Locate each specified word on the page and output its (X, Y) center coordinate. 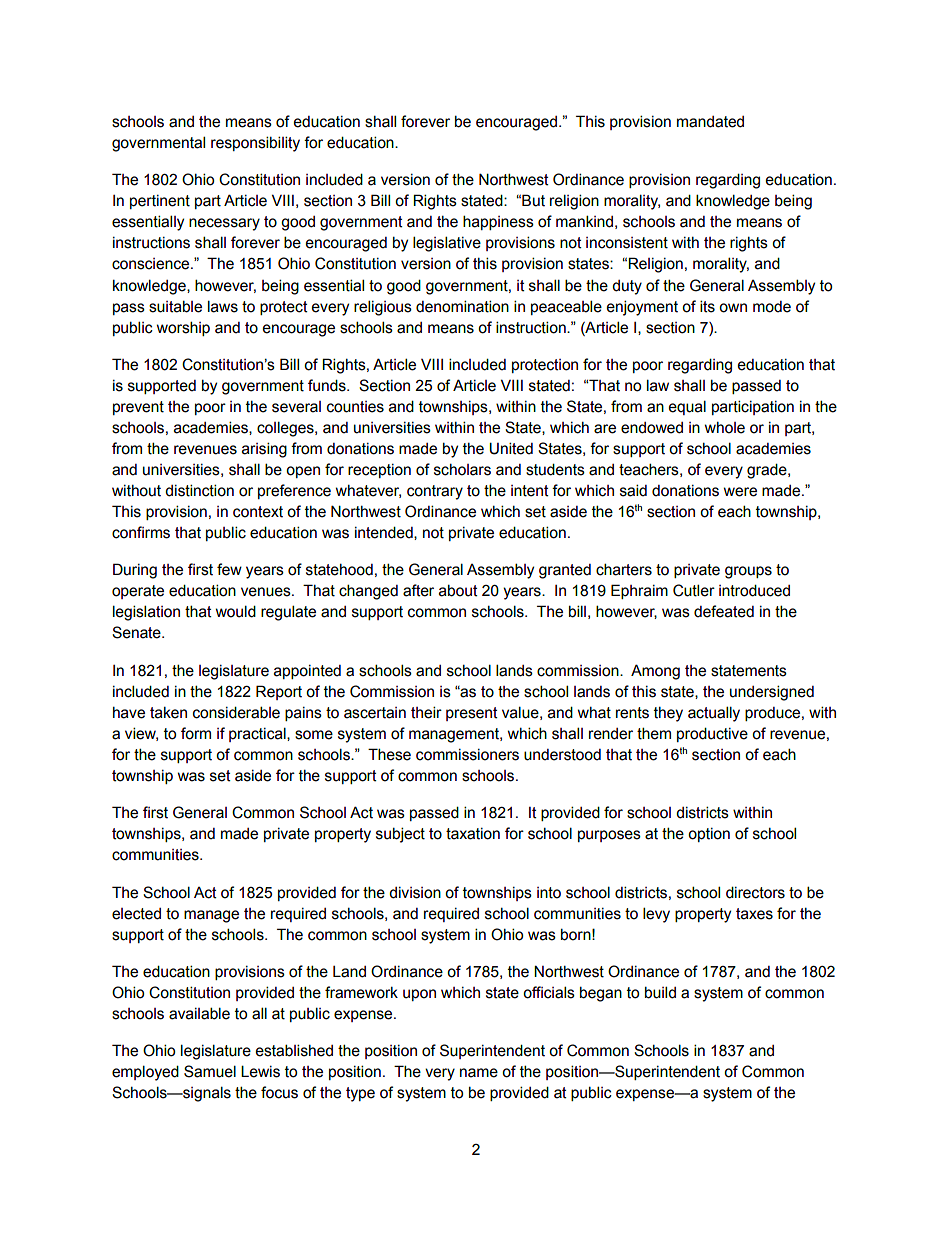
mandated (710, 122)
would (236, 611)
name (479, 1073)
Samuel (210, 1071)
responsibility (255, 144)
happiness (498, 222)
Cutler (694, 590)
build (660, 992)
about (458, 590)
